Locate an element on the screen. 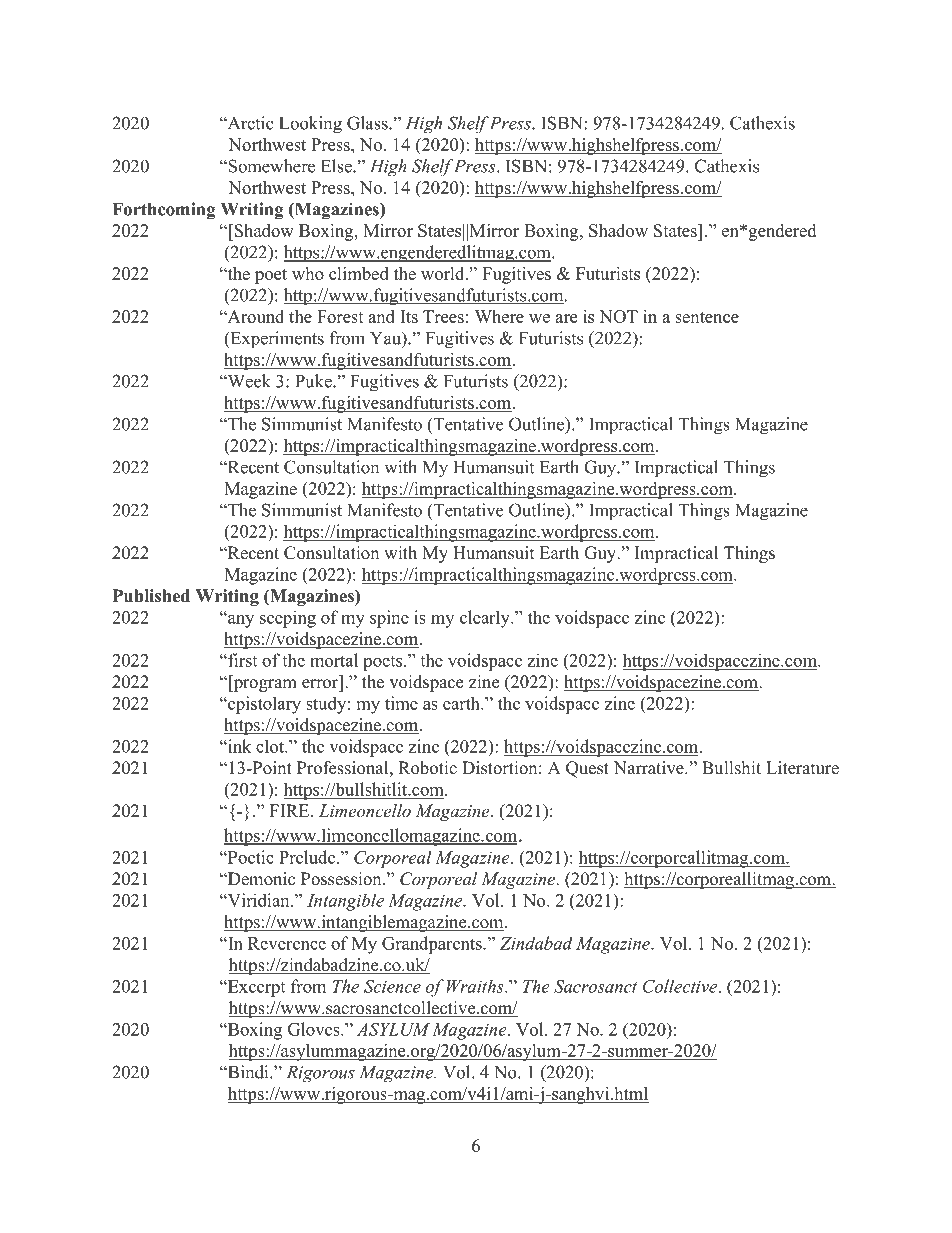  spine is located at coordinates (389, 619).
